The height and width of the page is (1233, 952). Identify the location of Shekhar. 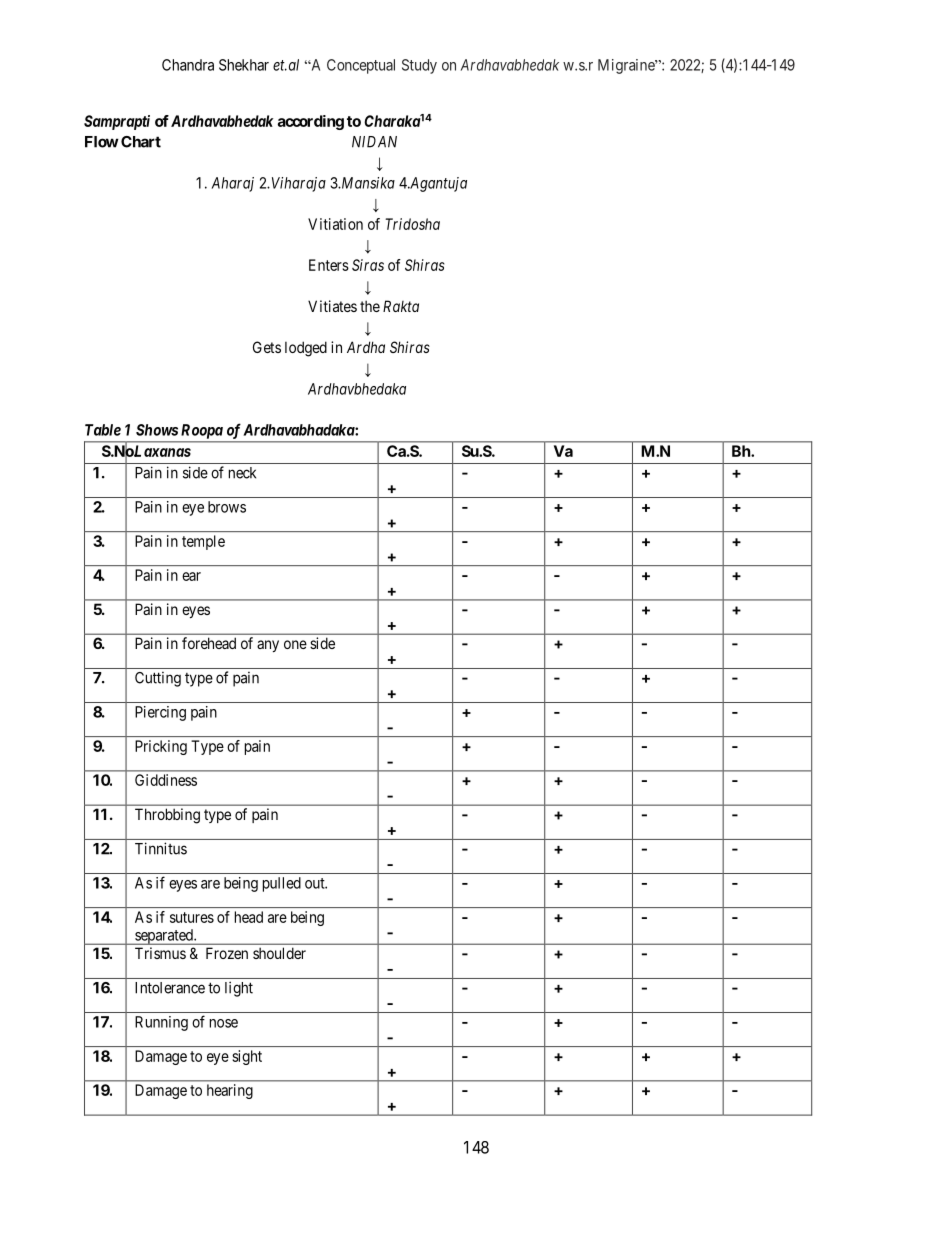
(244, 65).
